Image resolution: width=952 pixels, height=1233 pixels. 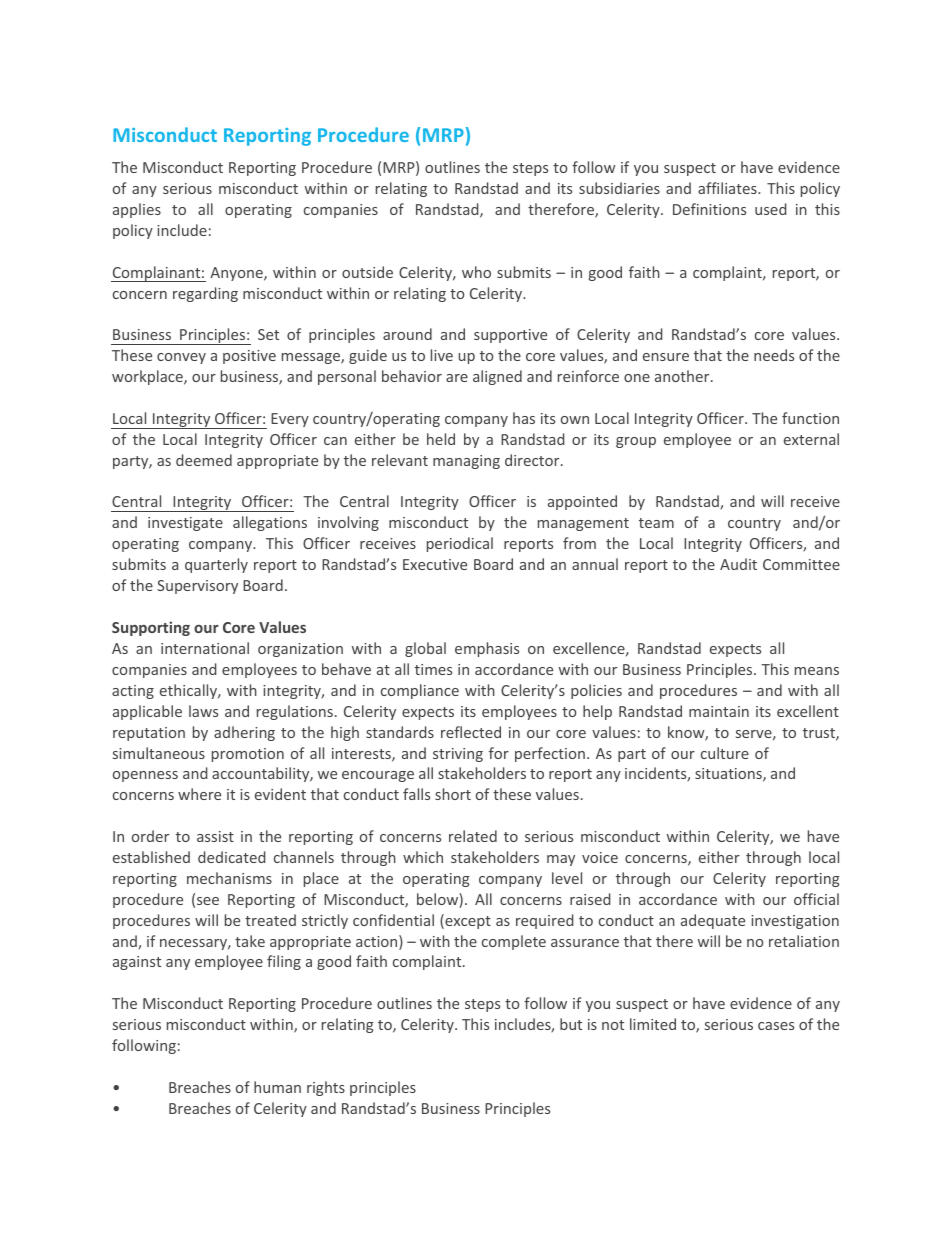 I want to click on means, so click(x=817, y=671).
